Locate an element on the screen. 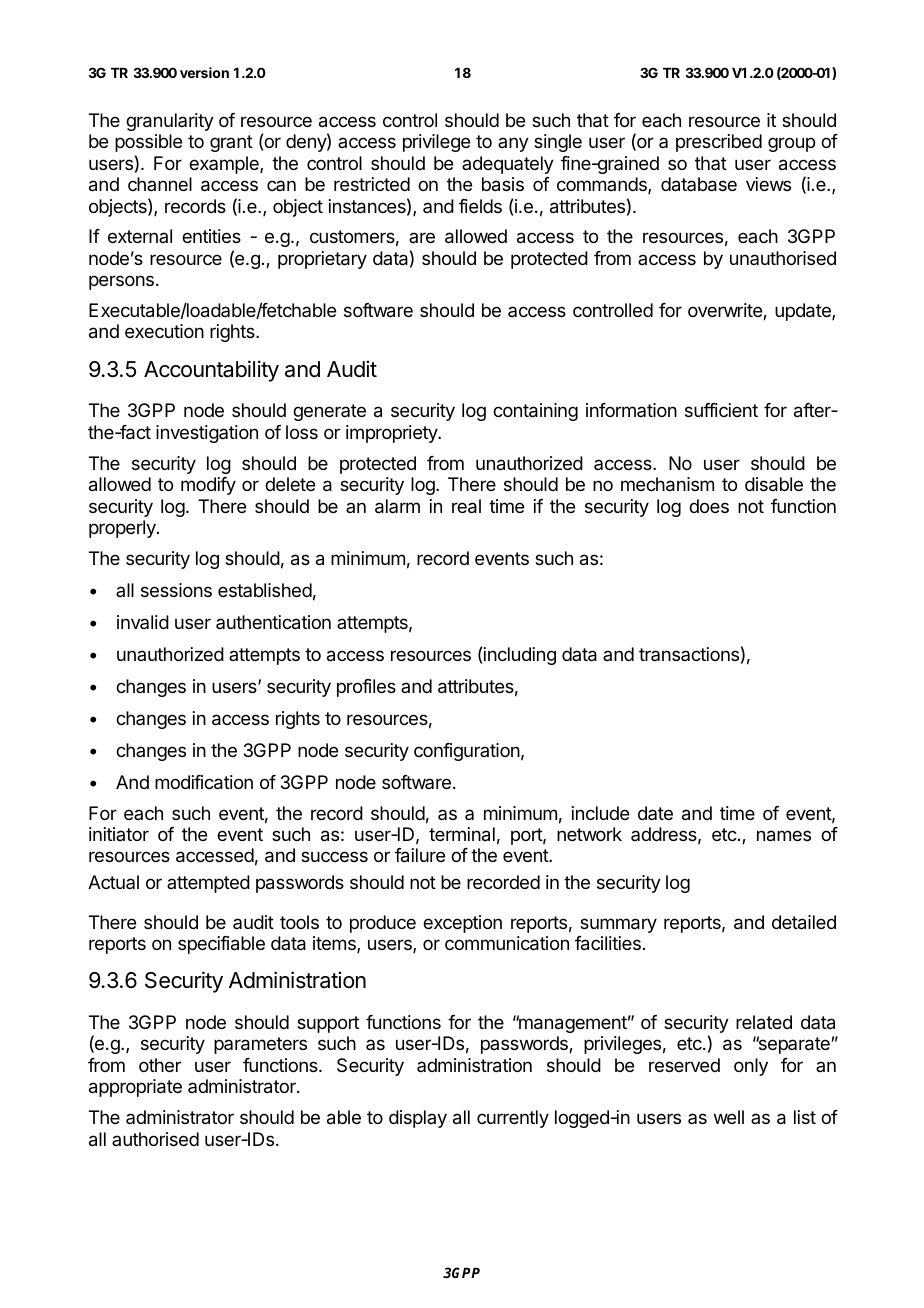  real is located at coordinates (466, 506).
